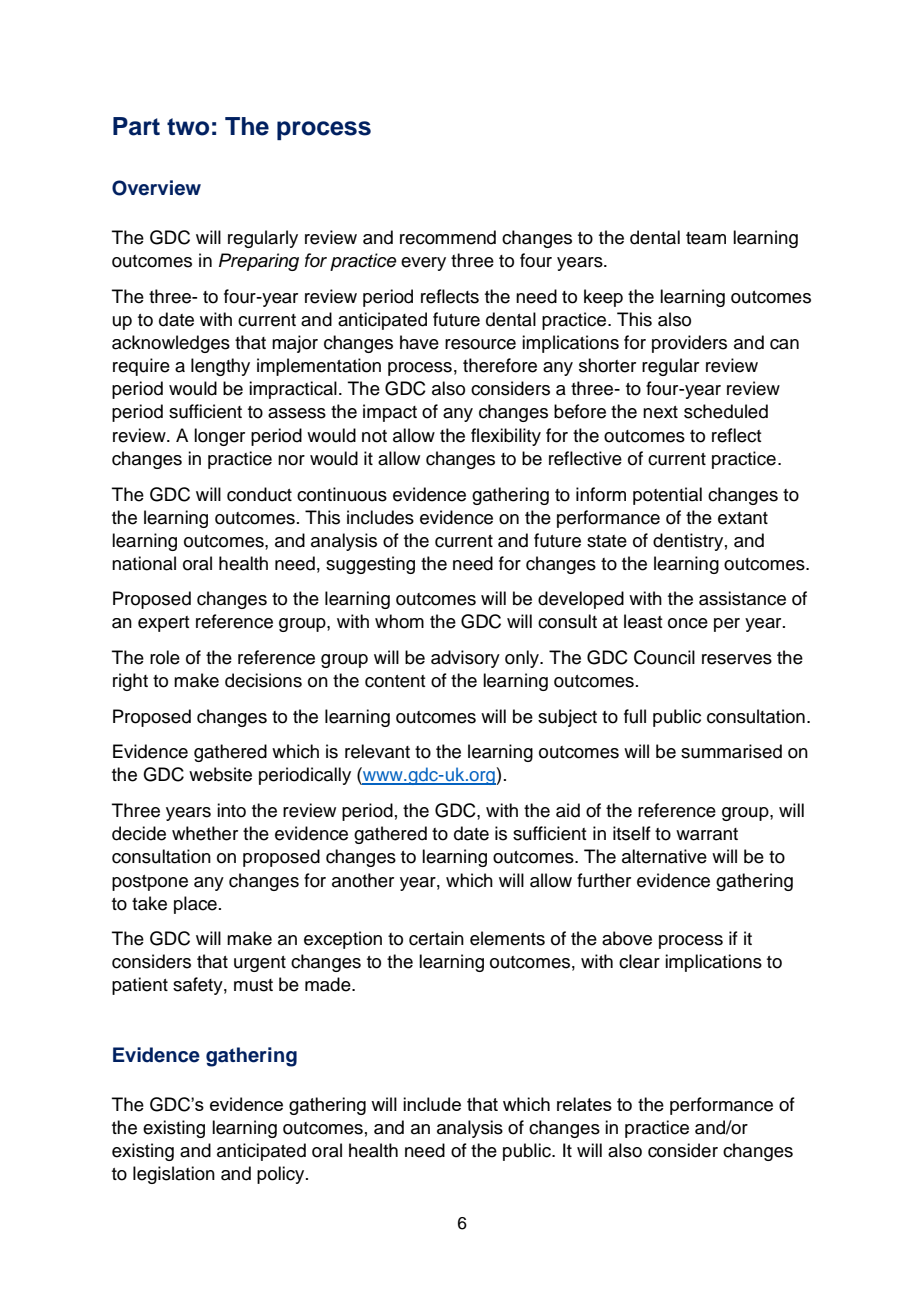 This screenshot has height=1308, width=924. I want to click on warrant, so click(707, 834).
